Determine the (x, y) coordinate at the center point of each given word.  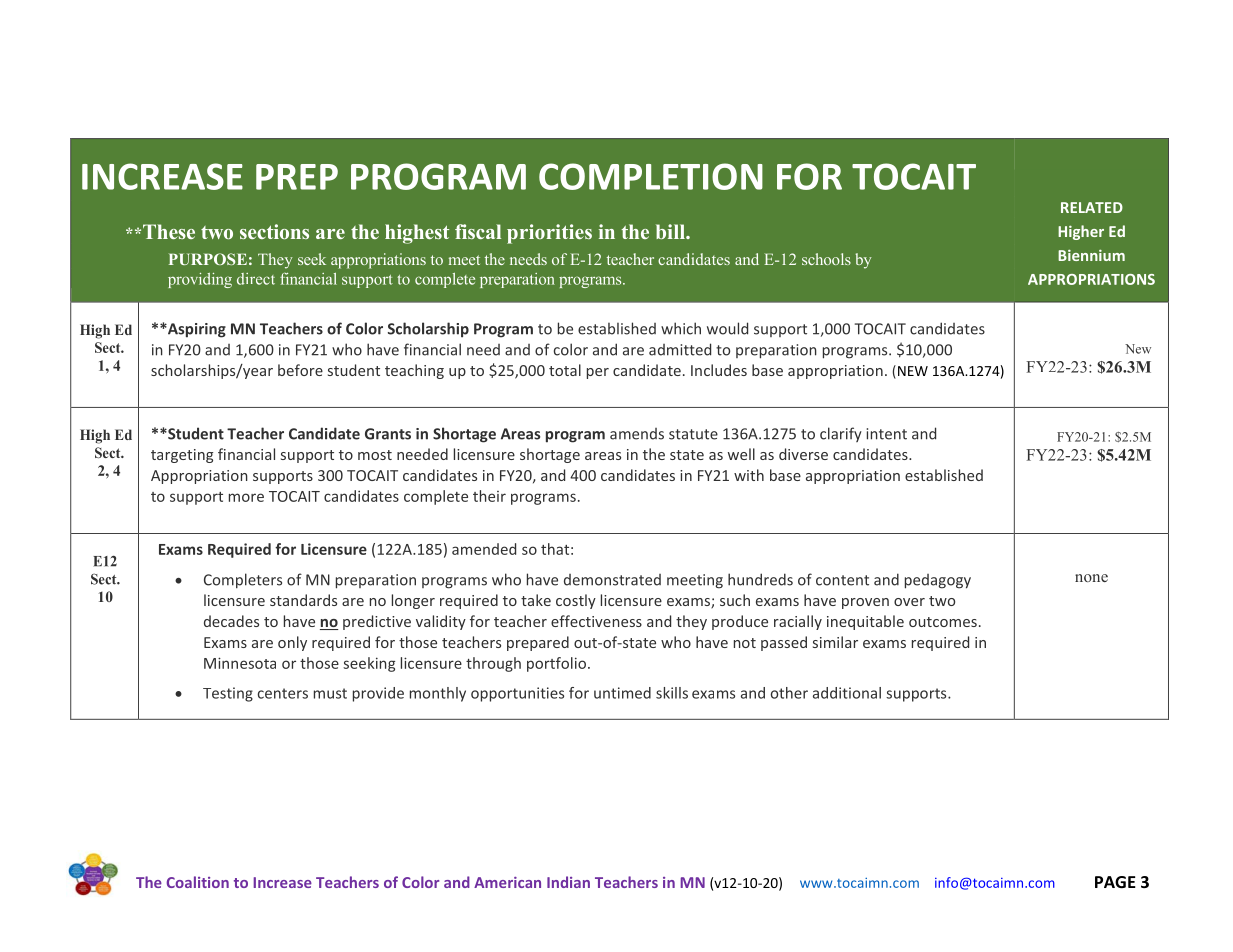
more (246, 497)
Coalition (198, 882)
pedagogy (938, 581)
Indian (568, 882)
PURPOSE (208, 259)
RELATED (1092, 207)
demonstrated (612, 580)
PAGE (1115, 882)
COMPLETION (651, 176)
